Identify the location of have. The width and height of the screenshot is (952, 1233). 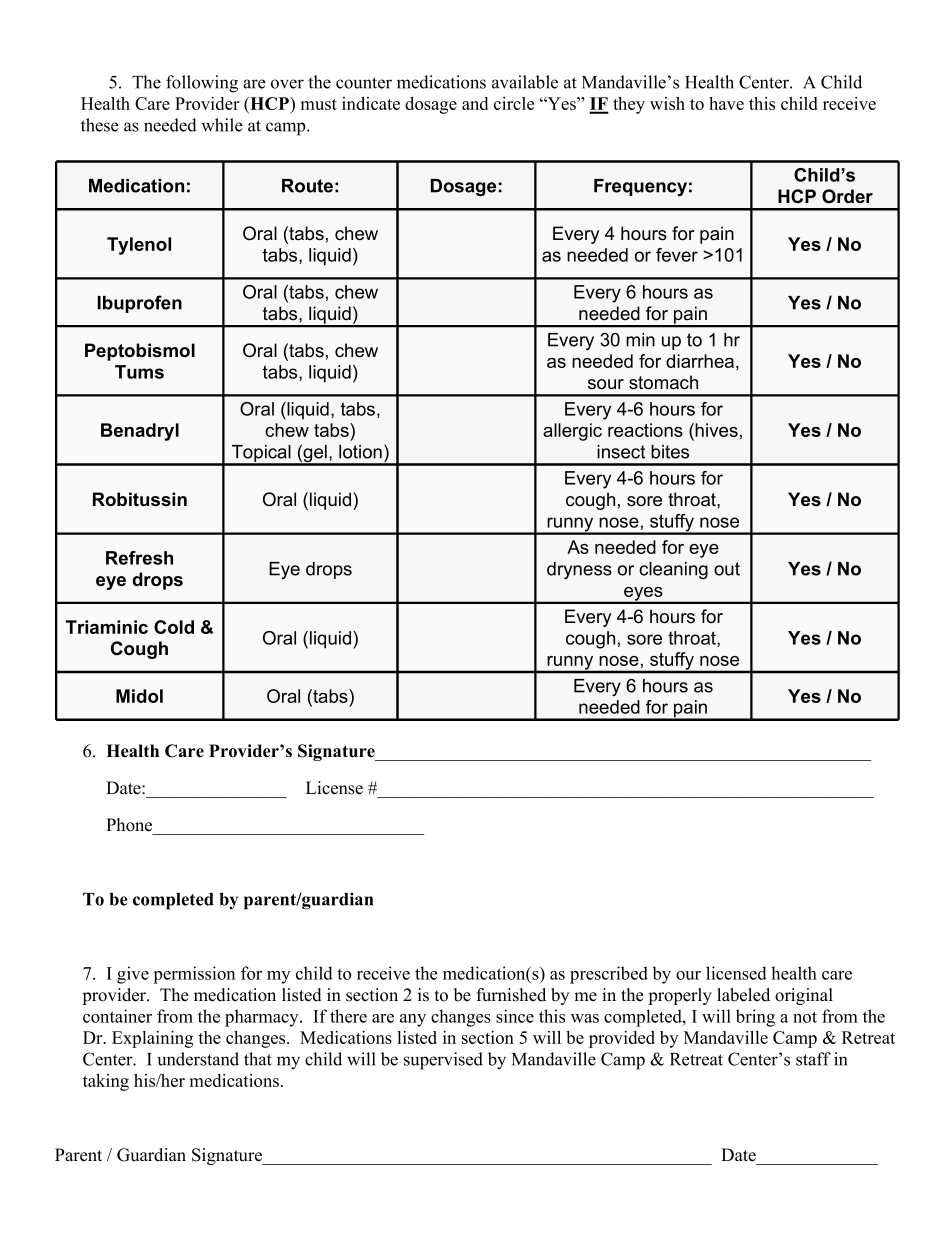
(726, 103).
